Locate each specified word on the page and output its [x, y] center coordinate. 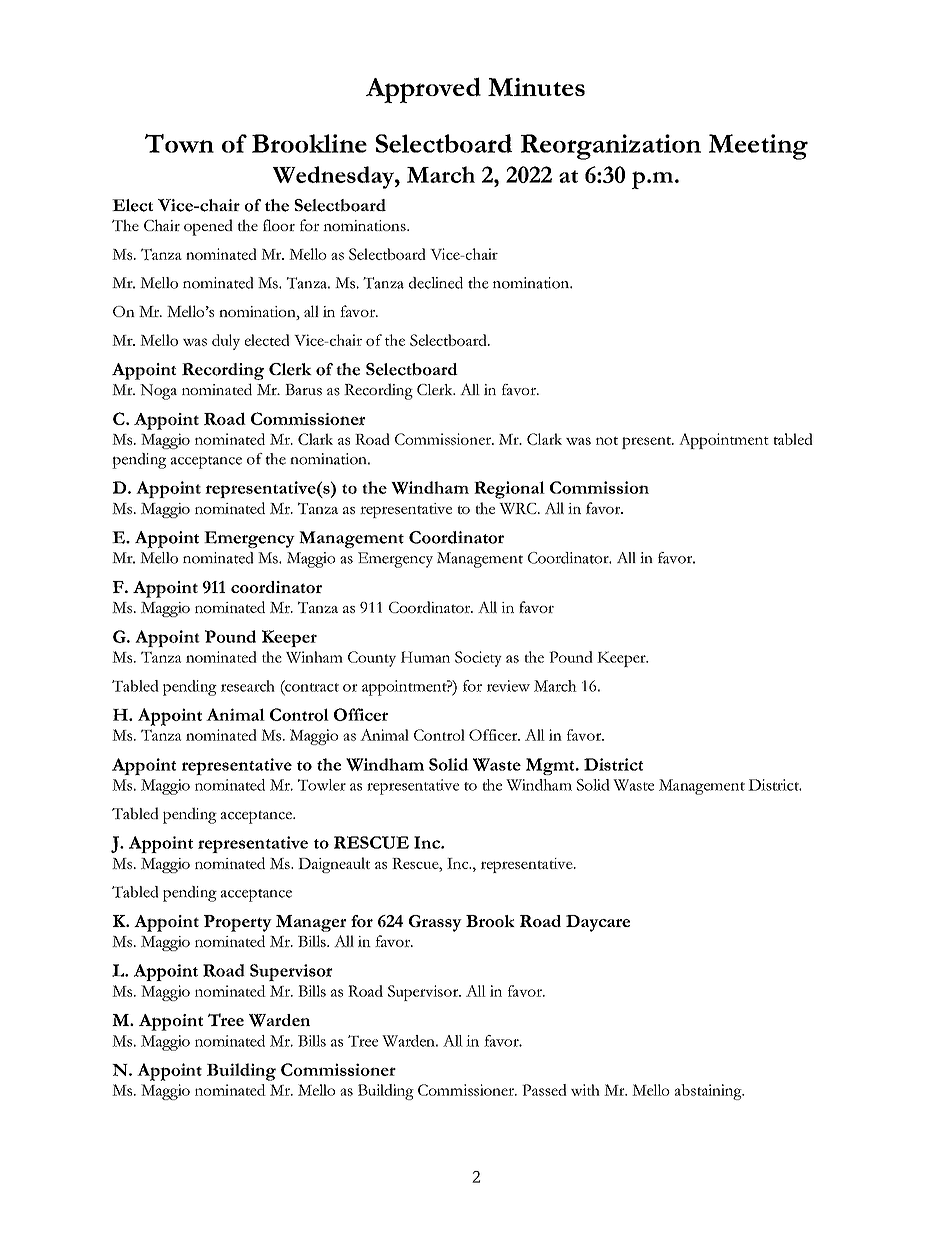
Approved [423, 90]
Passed [544, 1090]
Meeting [758, 147]
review [508, 686]
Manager [311, 923]
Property [238, 923]
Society [478, 659]
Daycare [598, 923]
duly [226, 342]
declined [436, 283]
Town [179, 143]
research [248, 686]
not [607, 440]
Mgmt [551, 766]
